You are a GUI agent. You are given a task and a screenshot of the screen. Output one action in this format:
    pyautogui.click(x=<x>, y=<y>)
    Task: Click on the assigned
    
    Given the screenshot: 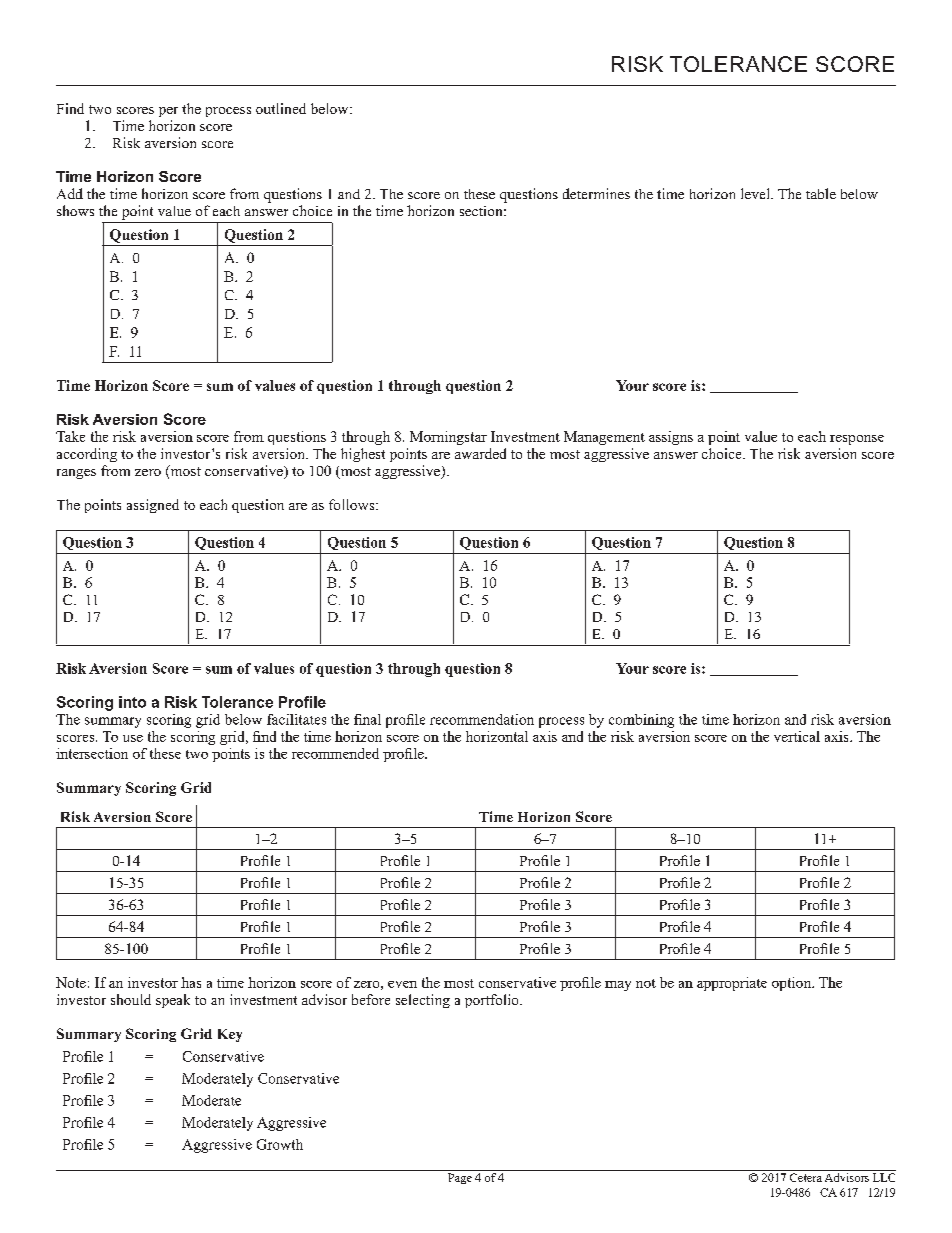 What is the action you would take?
    pyautogui.click(x=153, y=506)
